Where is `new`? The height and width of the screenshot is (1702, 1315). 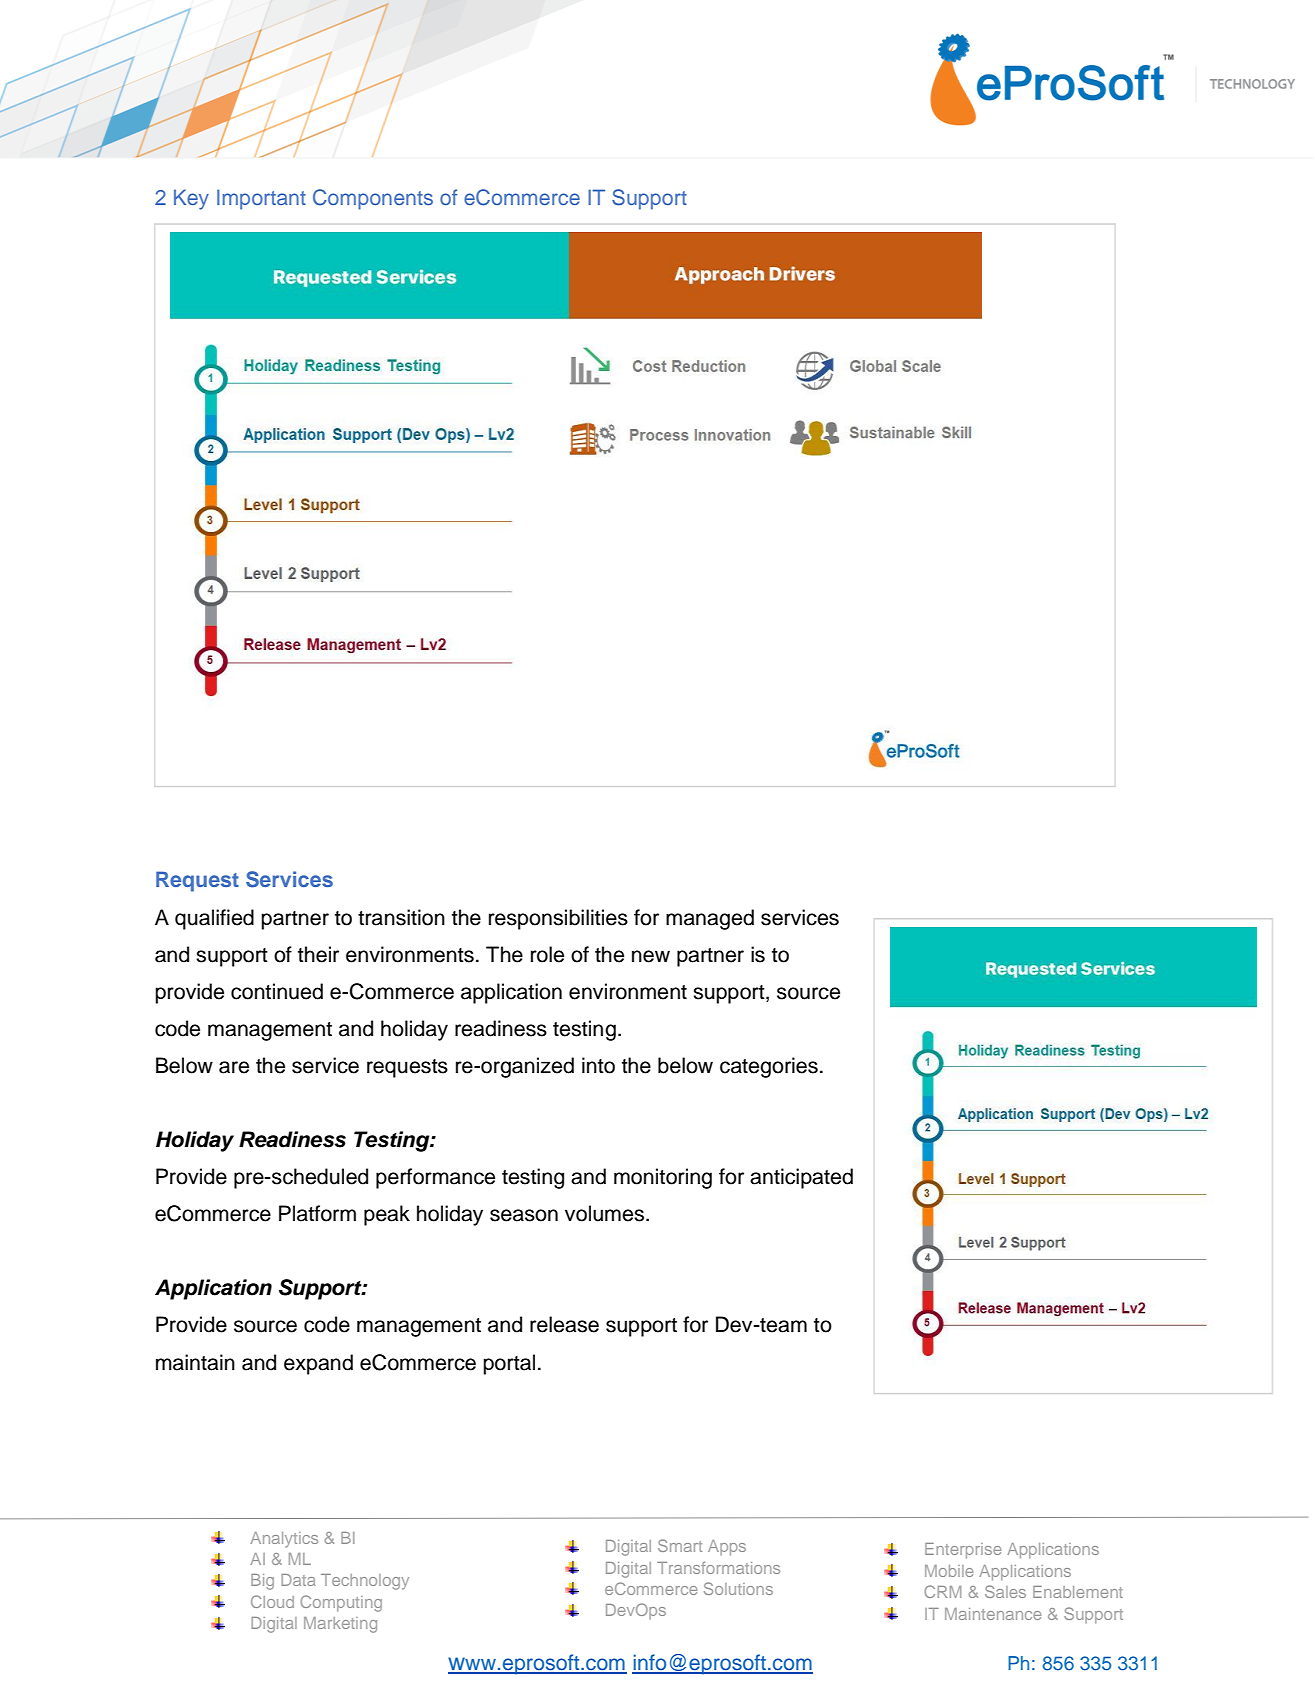
new is located at coordinates (651, 956).
